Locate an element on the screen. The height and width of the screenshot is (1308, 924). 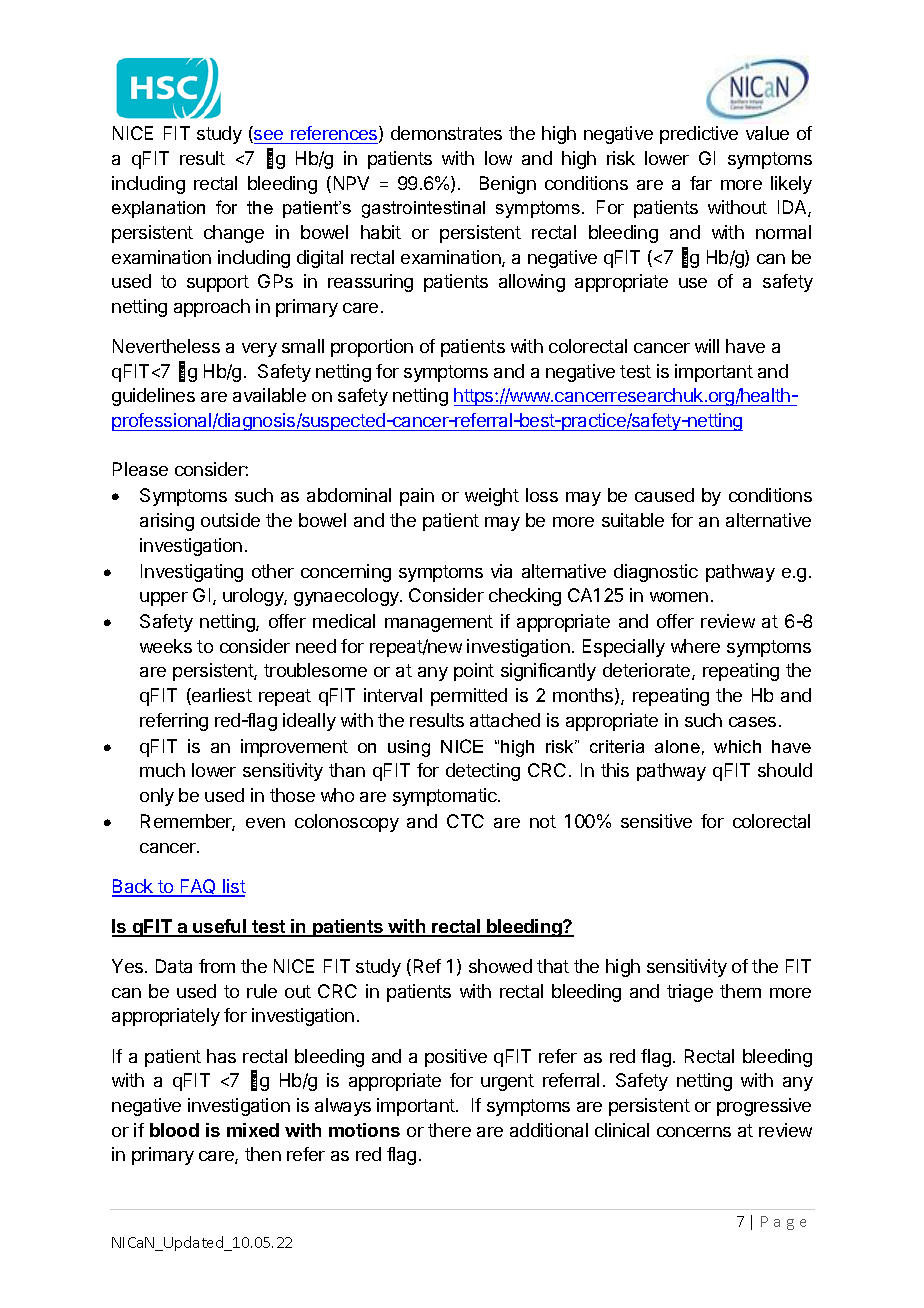
demonstrates is located at coordinates (446, 133).
